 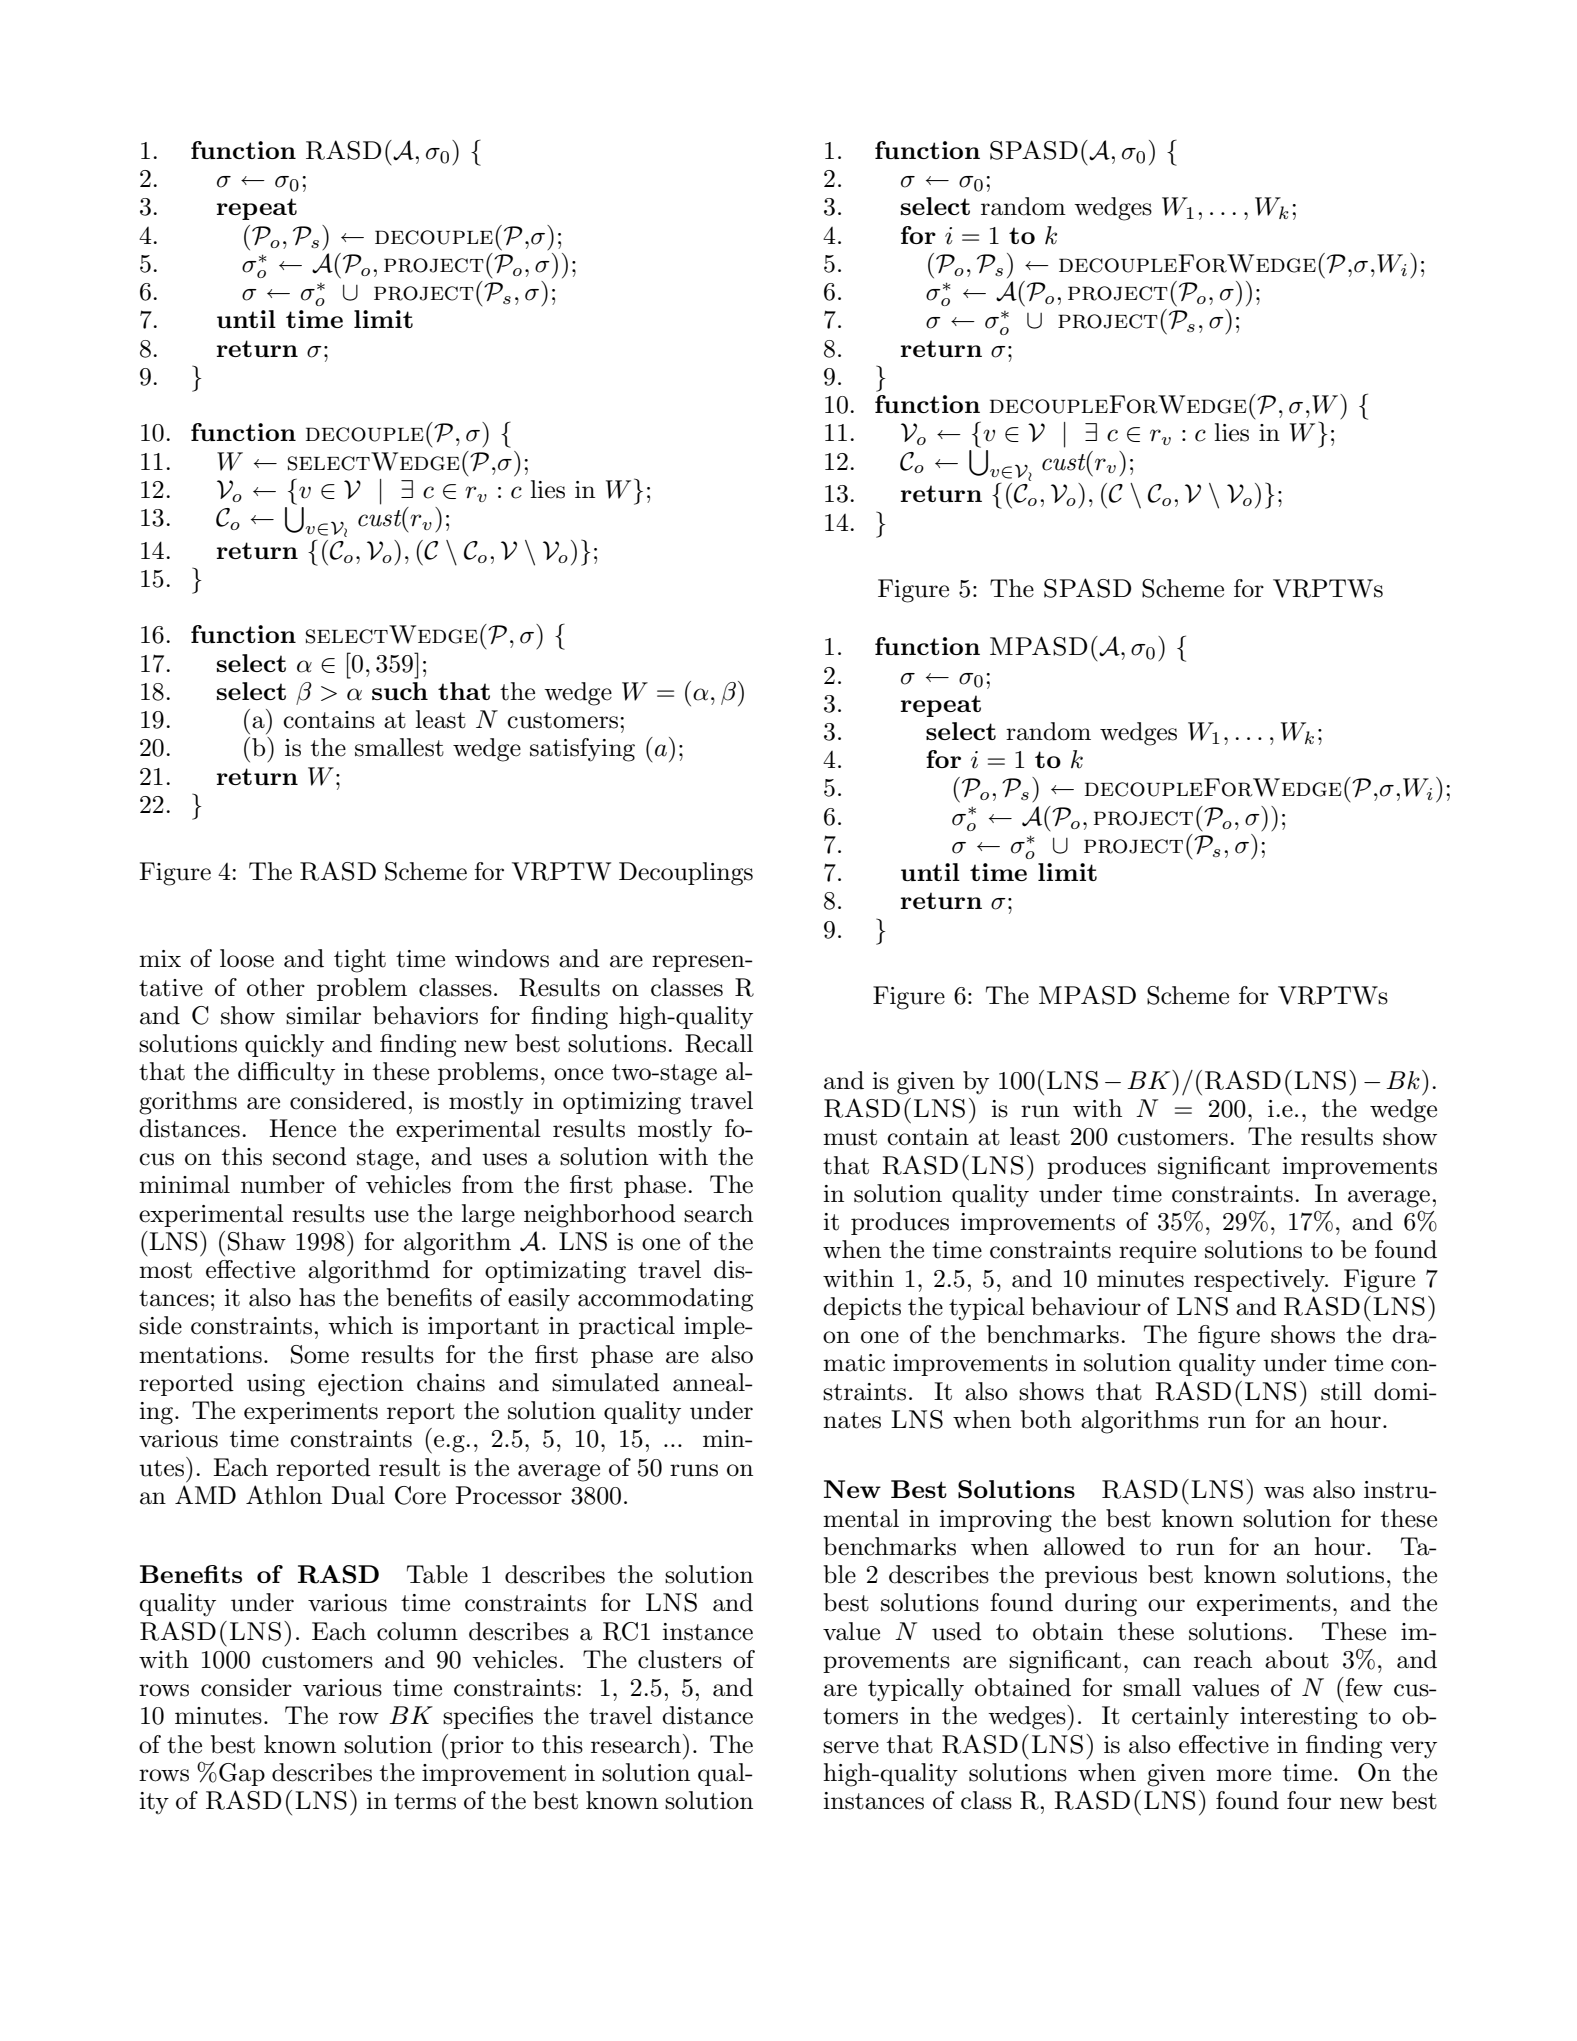 I want to click on satisfying, so click(x=582, y=750).
